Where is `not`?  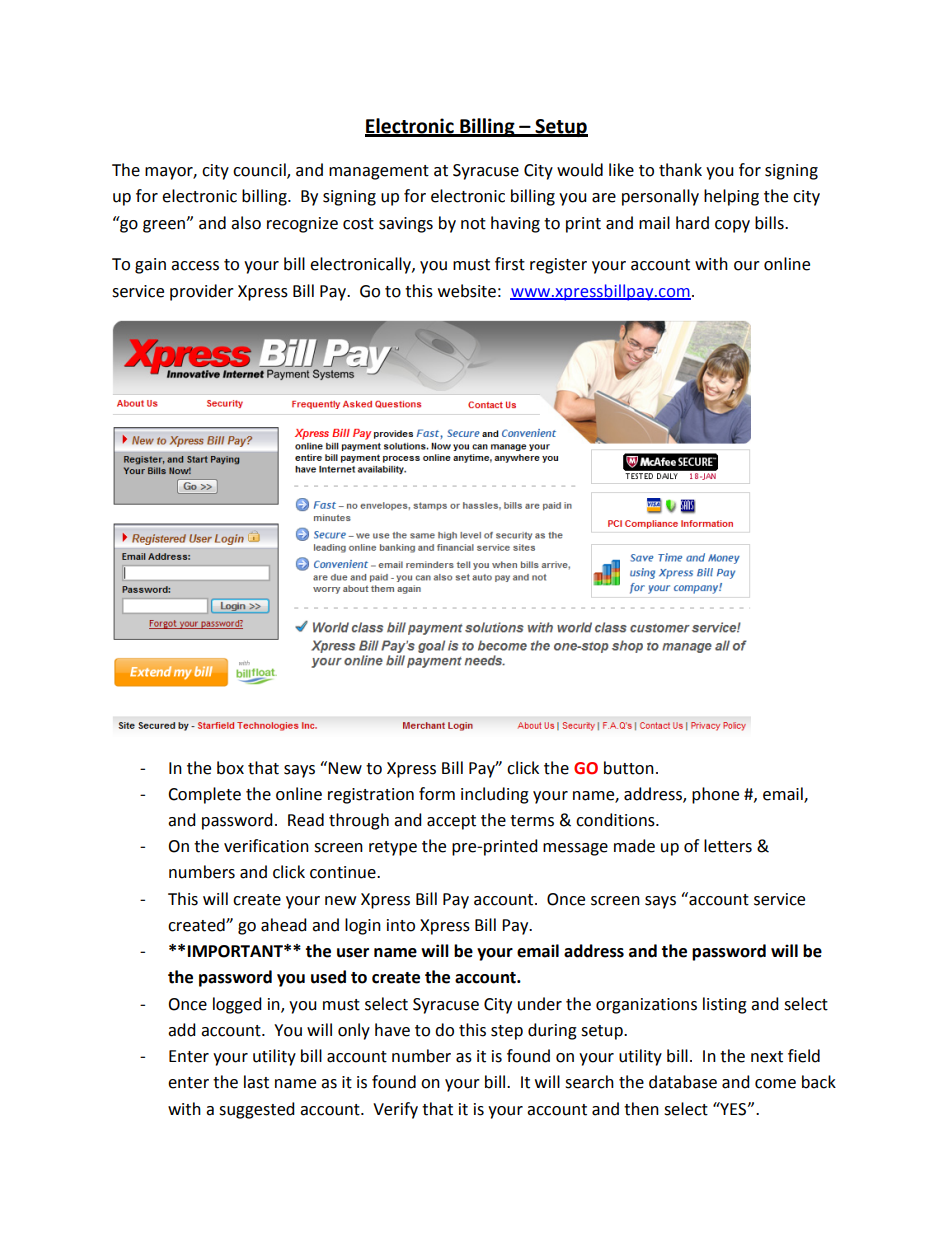
not is located at coordinates (473, 224).
